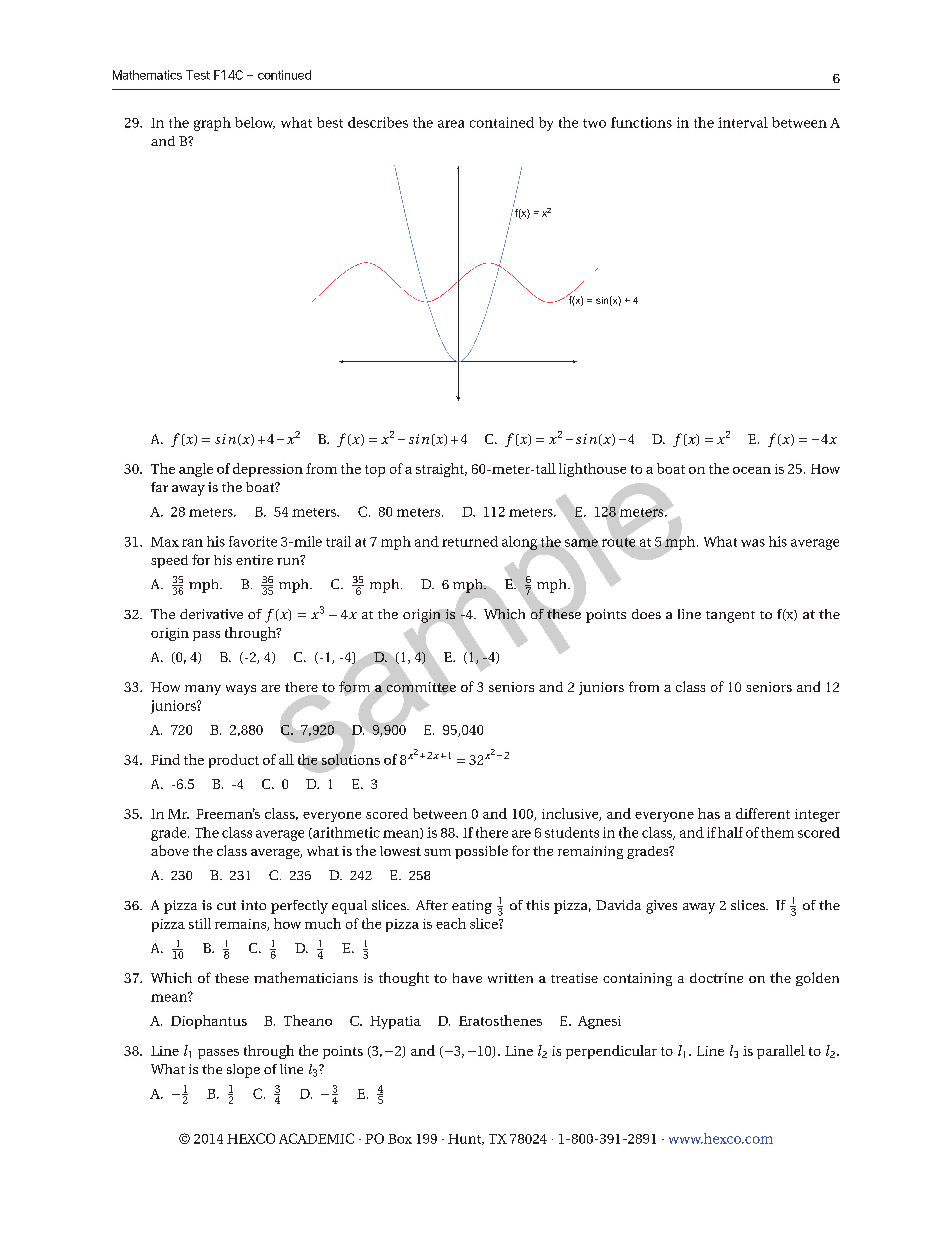  What do you see at coordinates (743, 122) in the screenshot?
I see `interval` at bounding box center [743, 122].
